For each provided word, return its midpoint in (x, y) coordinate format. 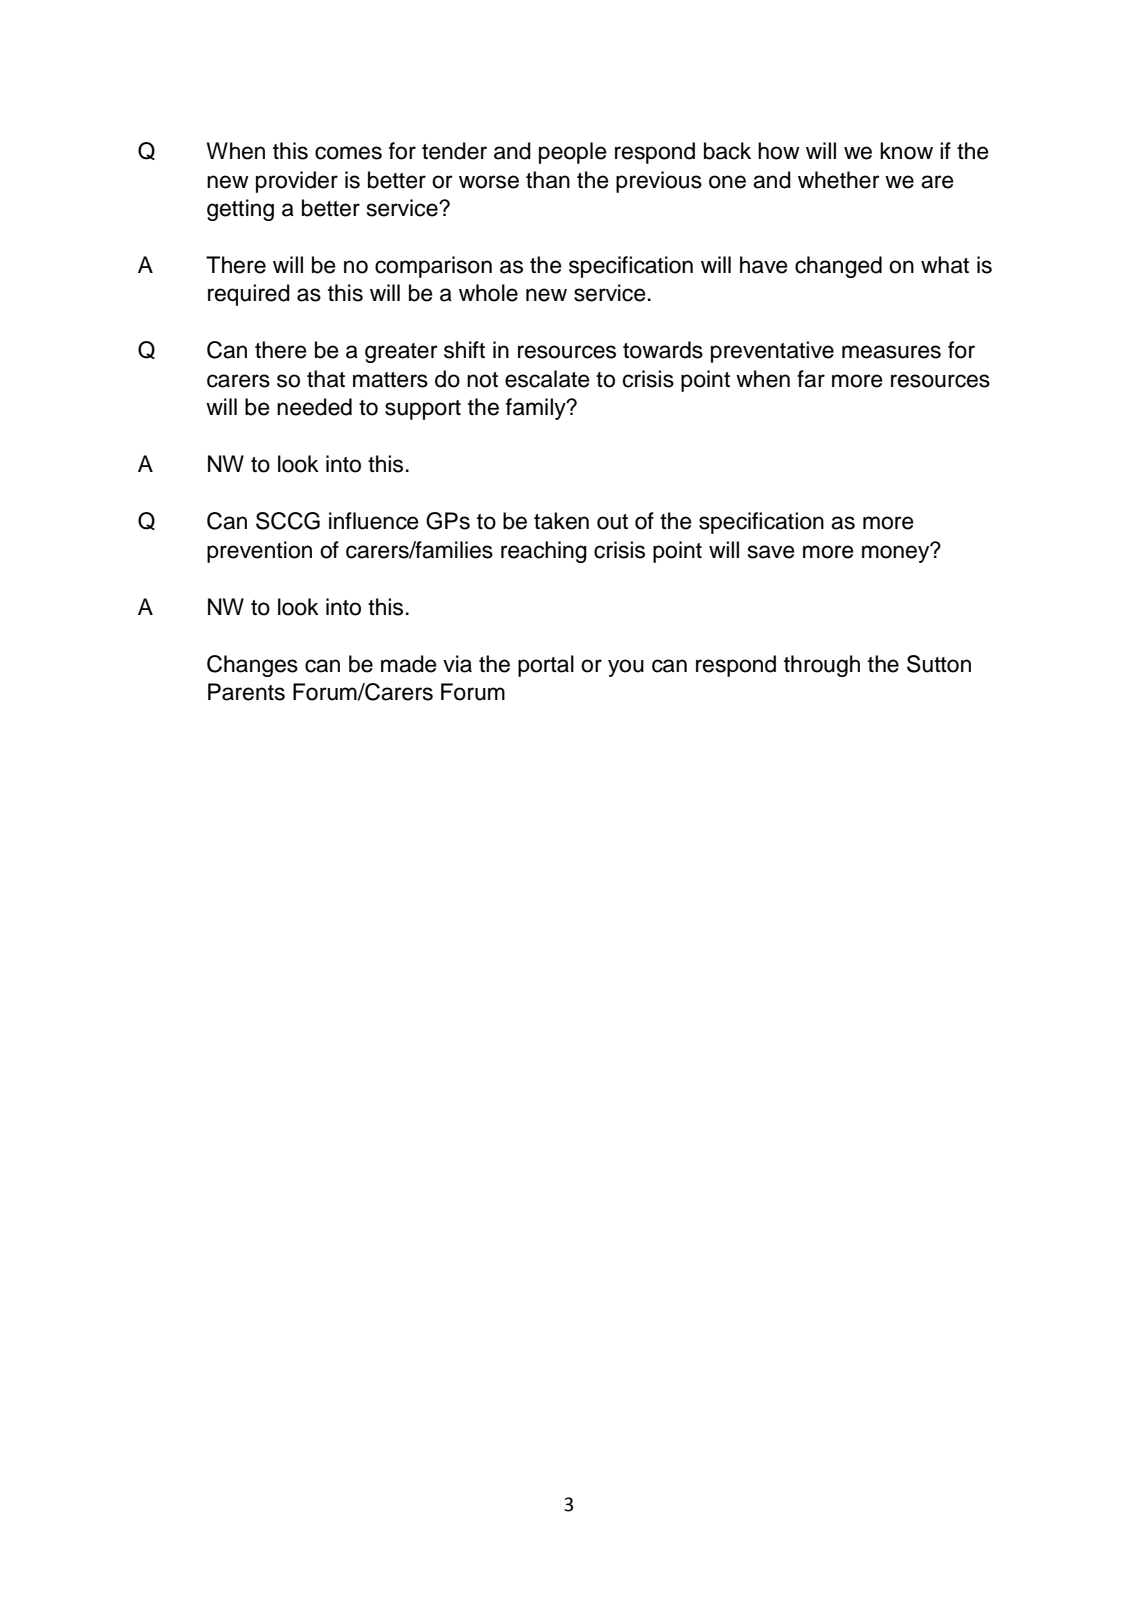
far (811, 379)
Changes (252, 666)
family (537, 409)
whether (839, 180)
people (573, 153)
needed (314, 407)
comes (348, 153)
